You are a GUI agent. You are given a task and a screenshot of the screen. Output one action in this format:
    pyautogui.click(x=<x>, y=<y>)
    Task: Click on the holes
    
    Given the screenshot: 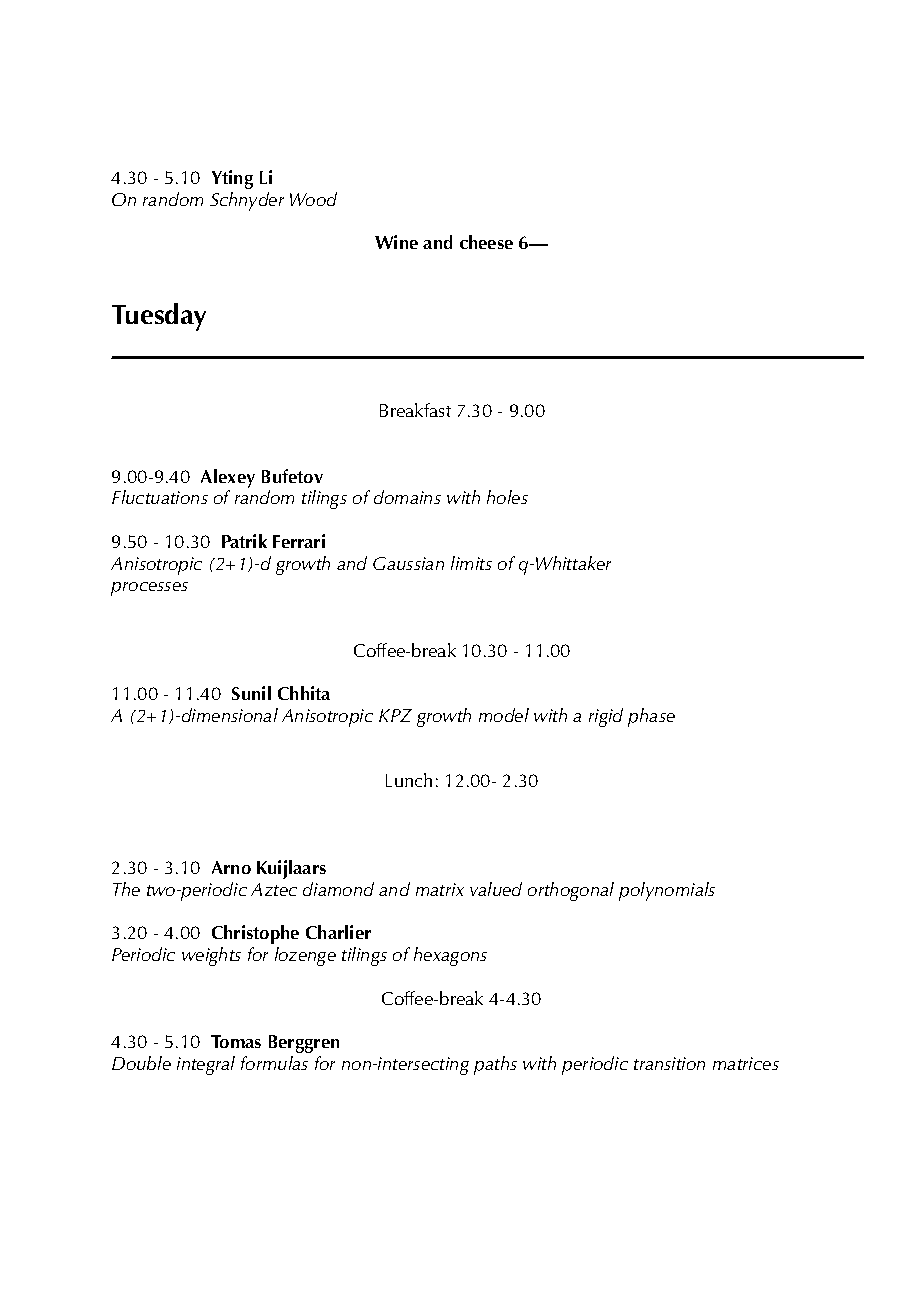 What is the action you would take?
    pyautogui.click(x=507, y=497)
